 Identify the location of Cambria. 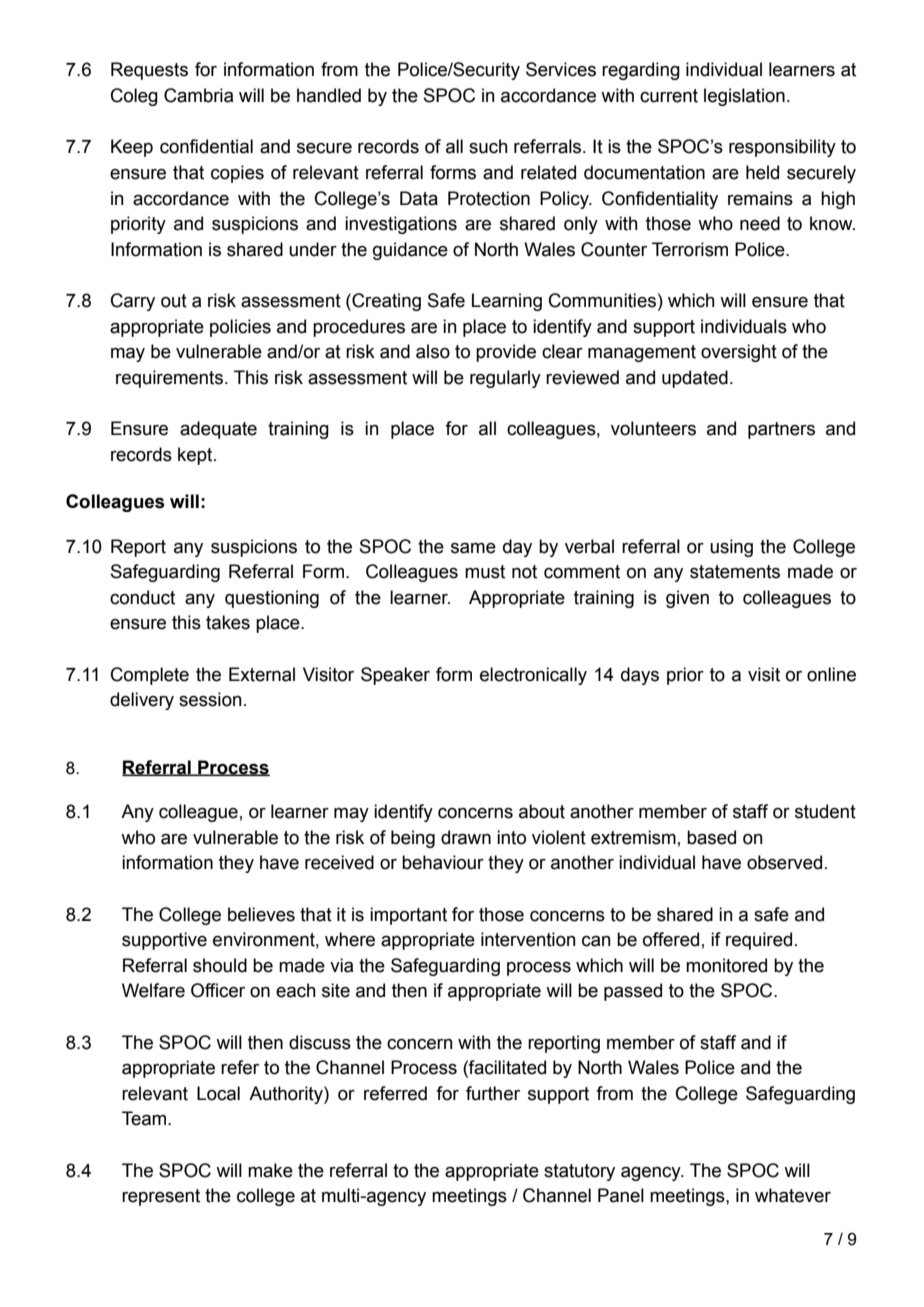
(198, 95).
